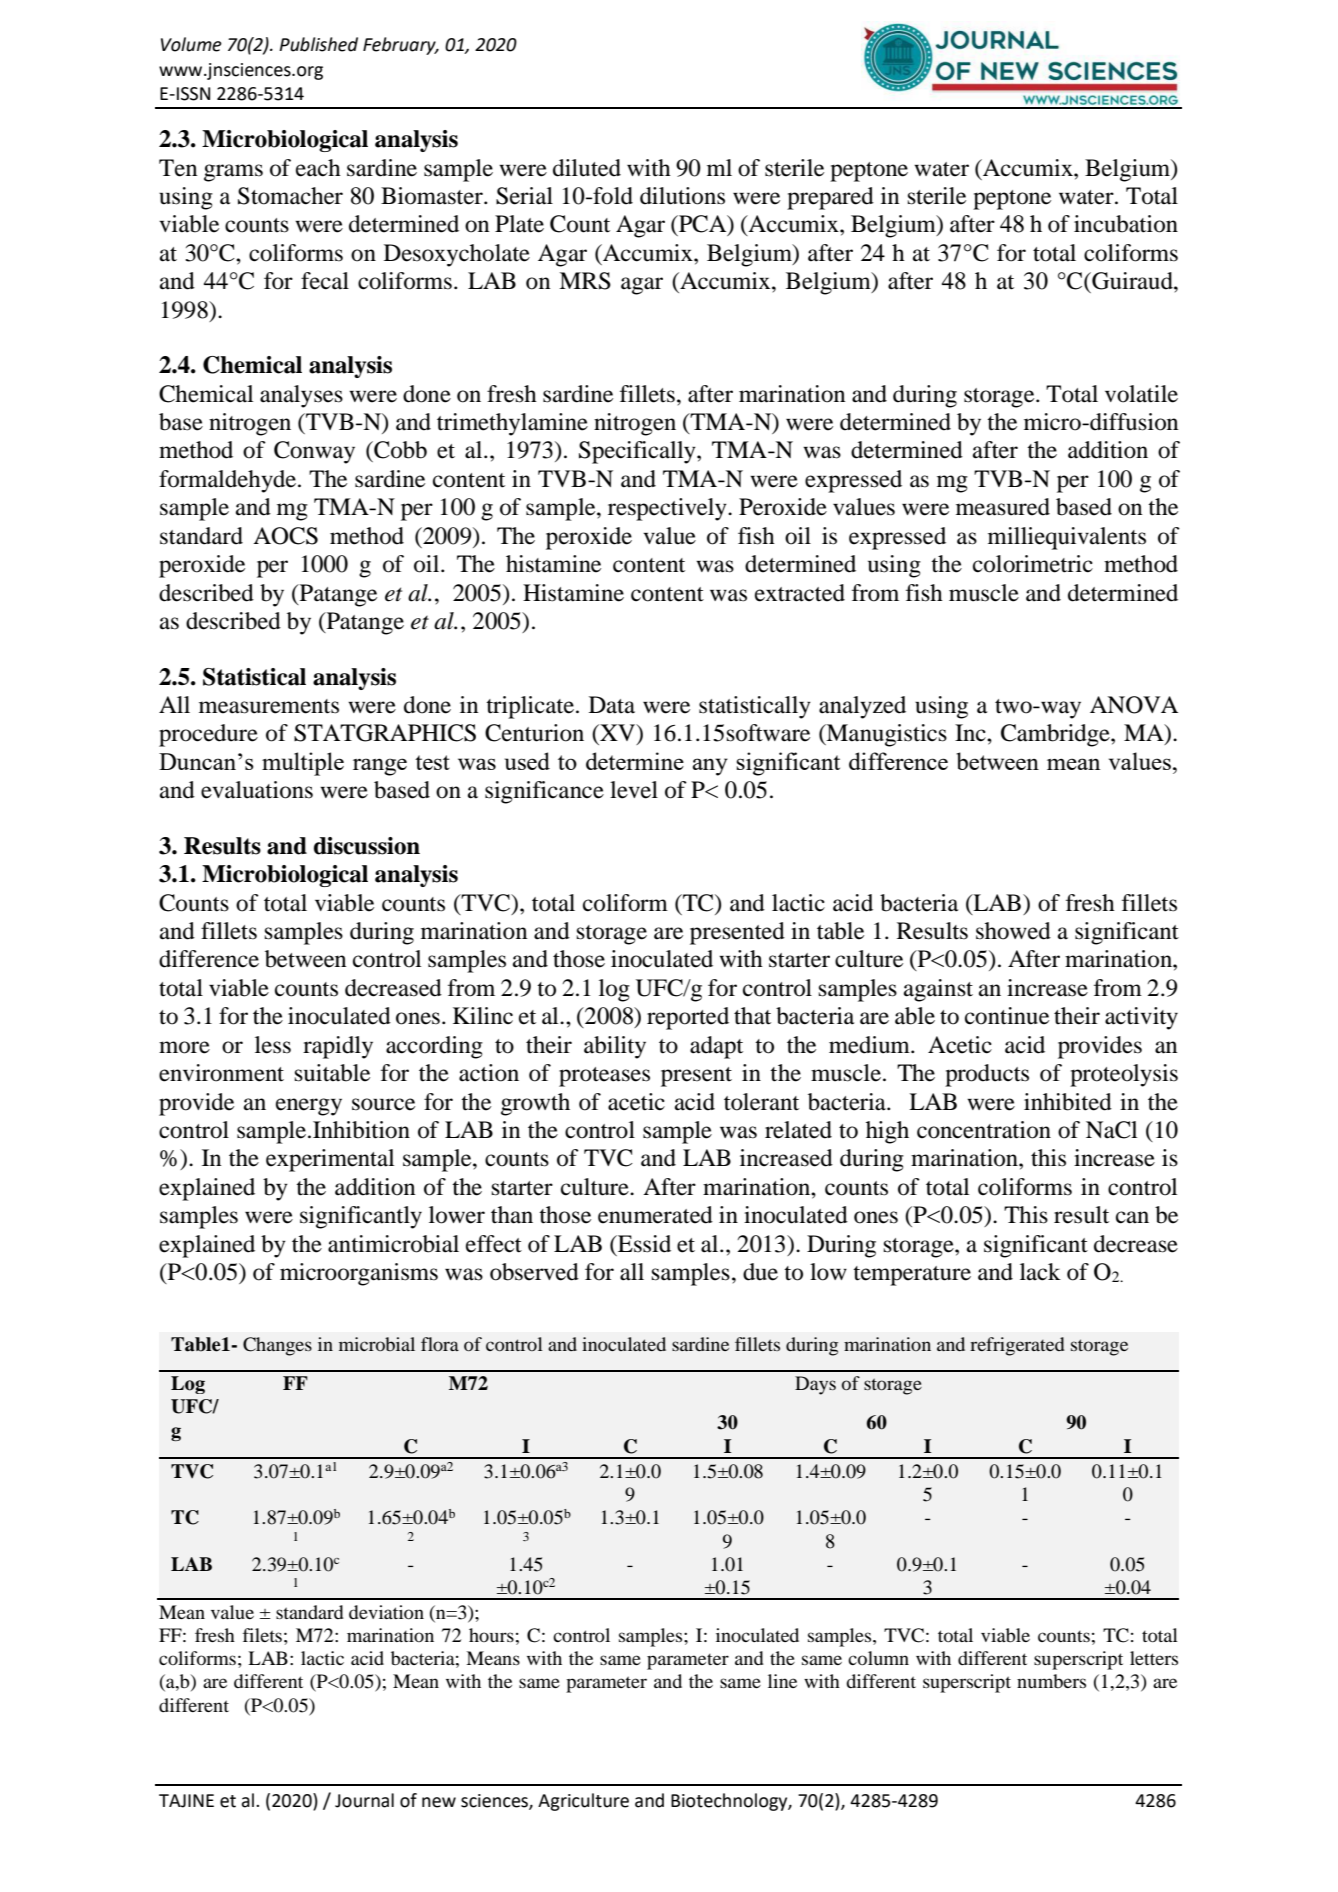 This screenshot has width=1338, height=1892. I want to click on refrigerated, so click(1017, 1346).
